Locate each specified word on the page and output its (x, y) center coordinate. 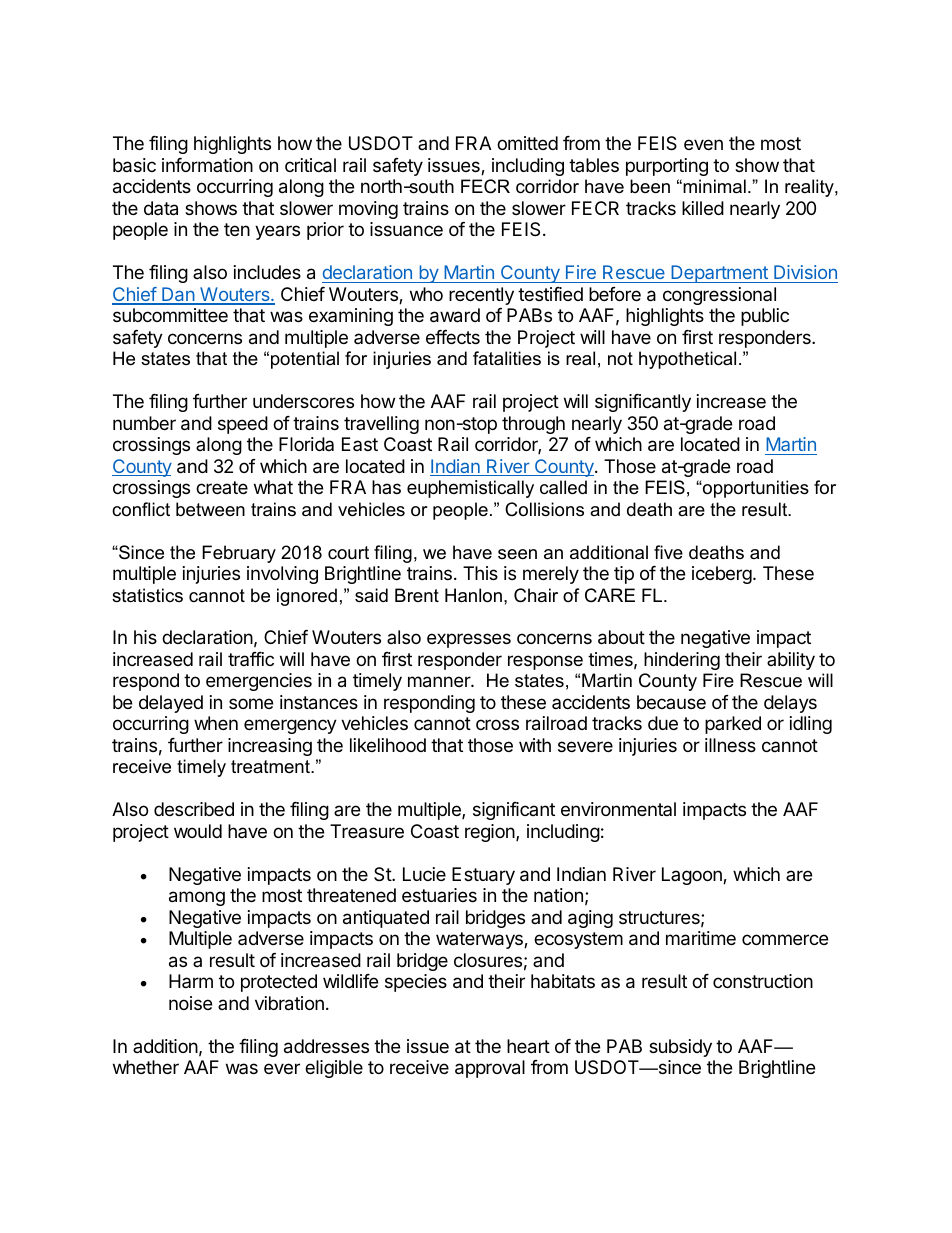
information (207, 165)
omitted (527, 143)
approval (490, 1069)
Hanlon (473, 595)
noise (190, 1003)
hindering (682, 661)
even (703, 144)
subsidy (680, 1048)
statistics (147, 595)
